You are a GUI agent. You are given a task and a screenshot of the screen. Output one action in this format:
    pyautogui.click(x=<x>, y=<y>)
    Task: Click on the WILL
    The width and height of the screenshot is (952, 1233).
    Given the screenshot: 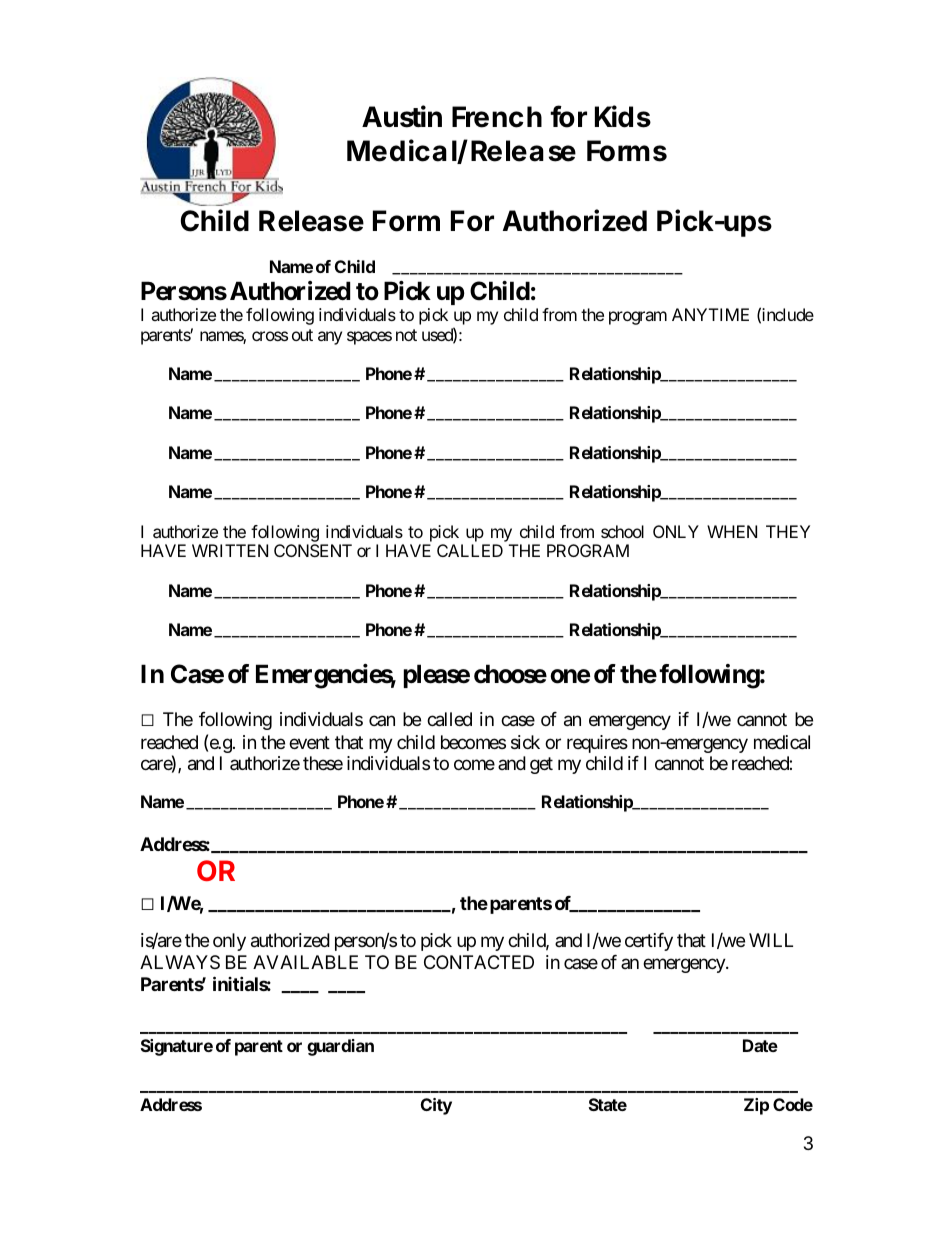 What is the action you would take?
    pyautogui.click(x=771, y=940)
